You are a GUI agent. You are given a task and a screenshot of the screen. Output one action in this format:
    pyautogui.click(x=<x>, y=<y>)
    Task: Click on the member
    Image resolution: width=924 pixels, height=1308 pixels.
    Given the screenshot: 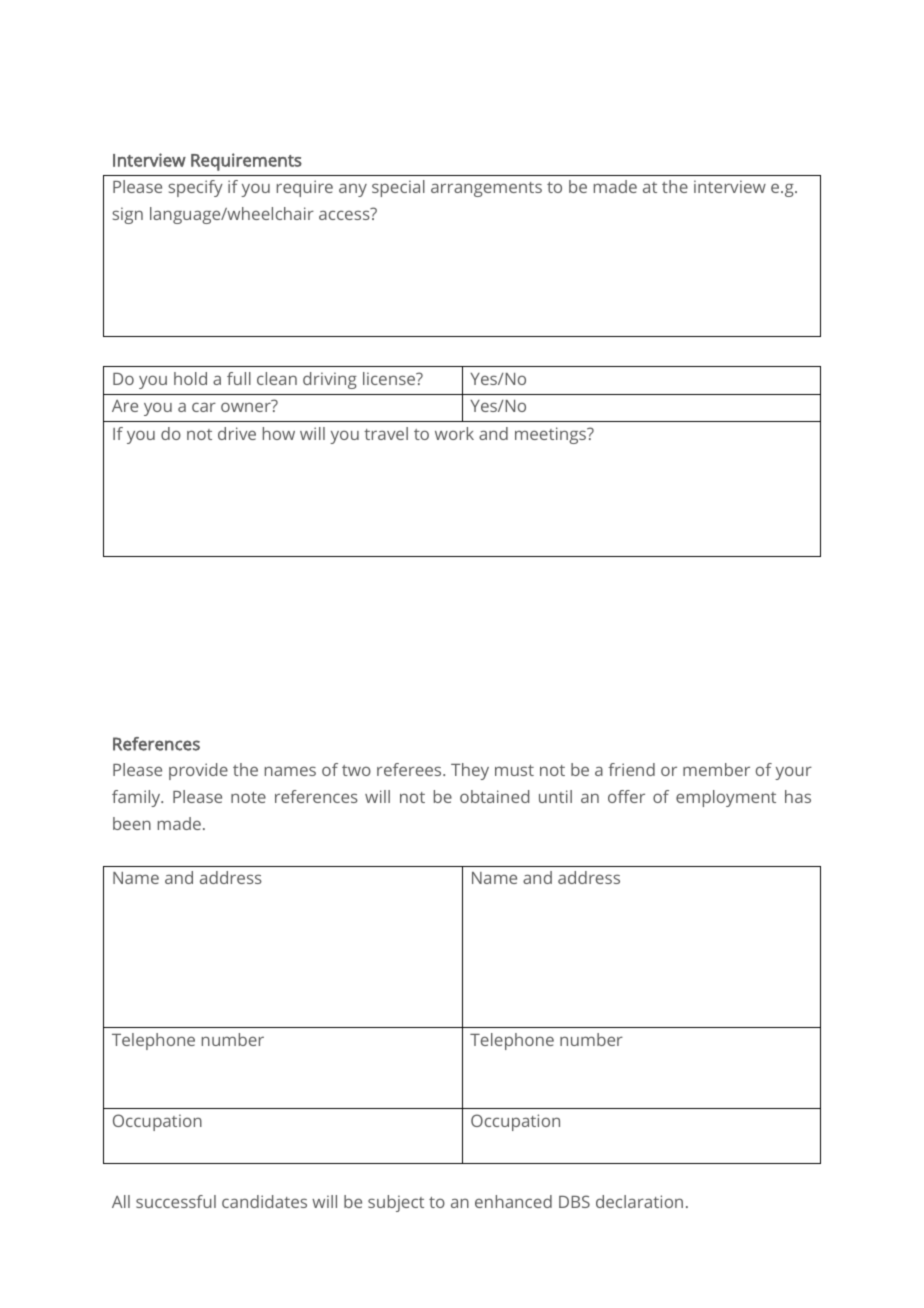 What is the action you would take?
    pyautogui.click(x=716, y=769)
